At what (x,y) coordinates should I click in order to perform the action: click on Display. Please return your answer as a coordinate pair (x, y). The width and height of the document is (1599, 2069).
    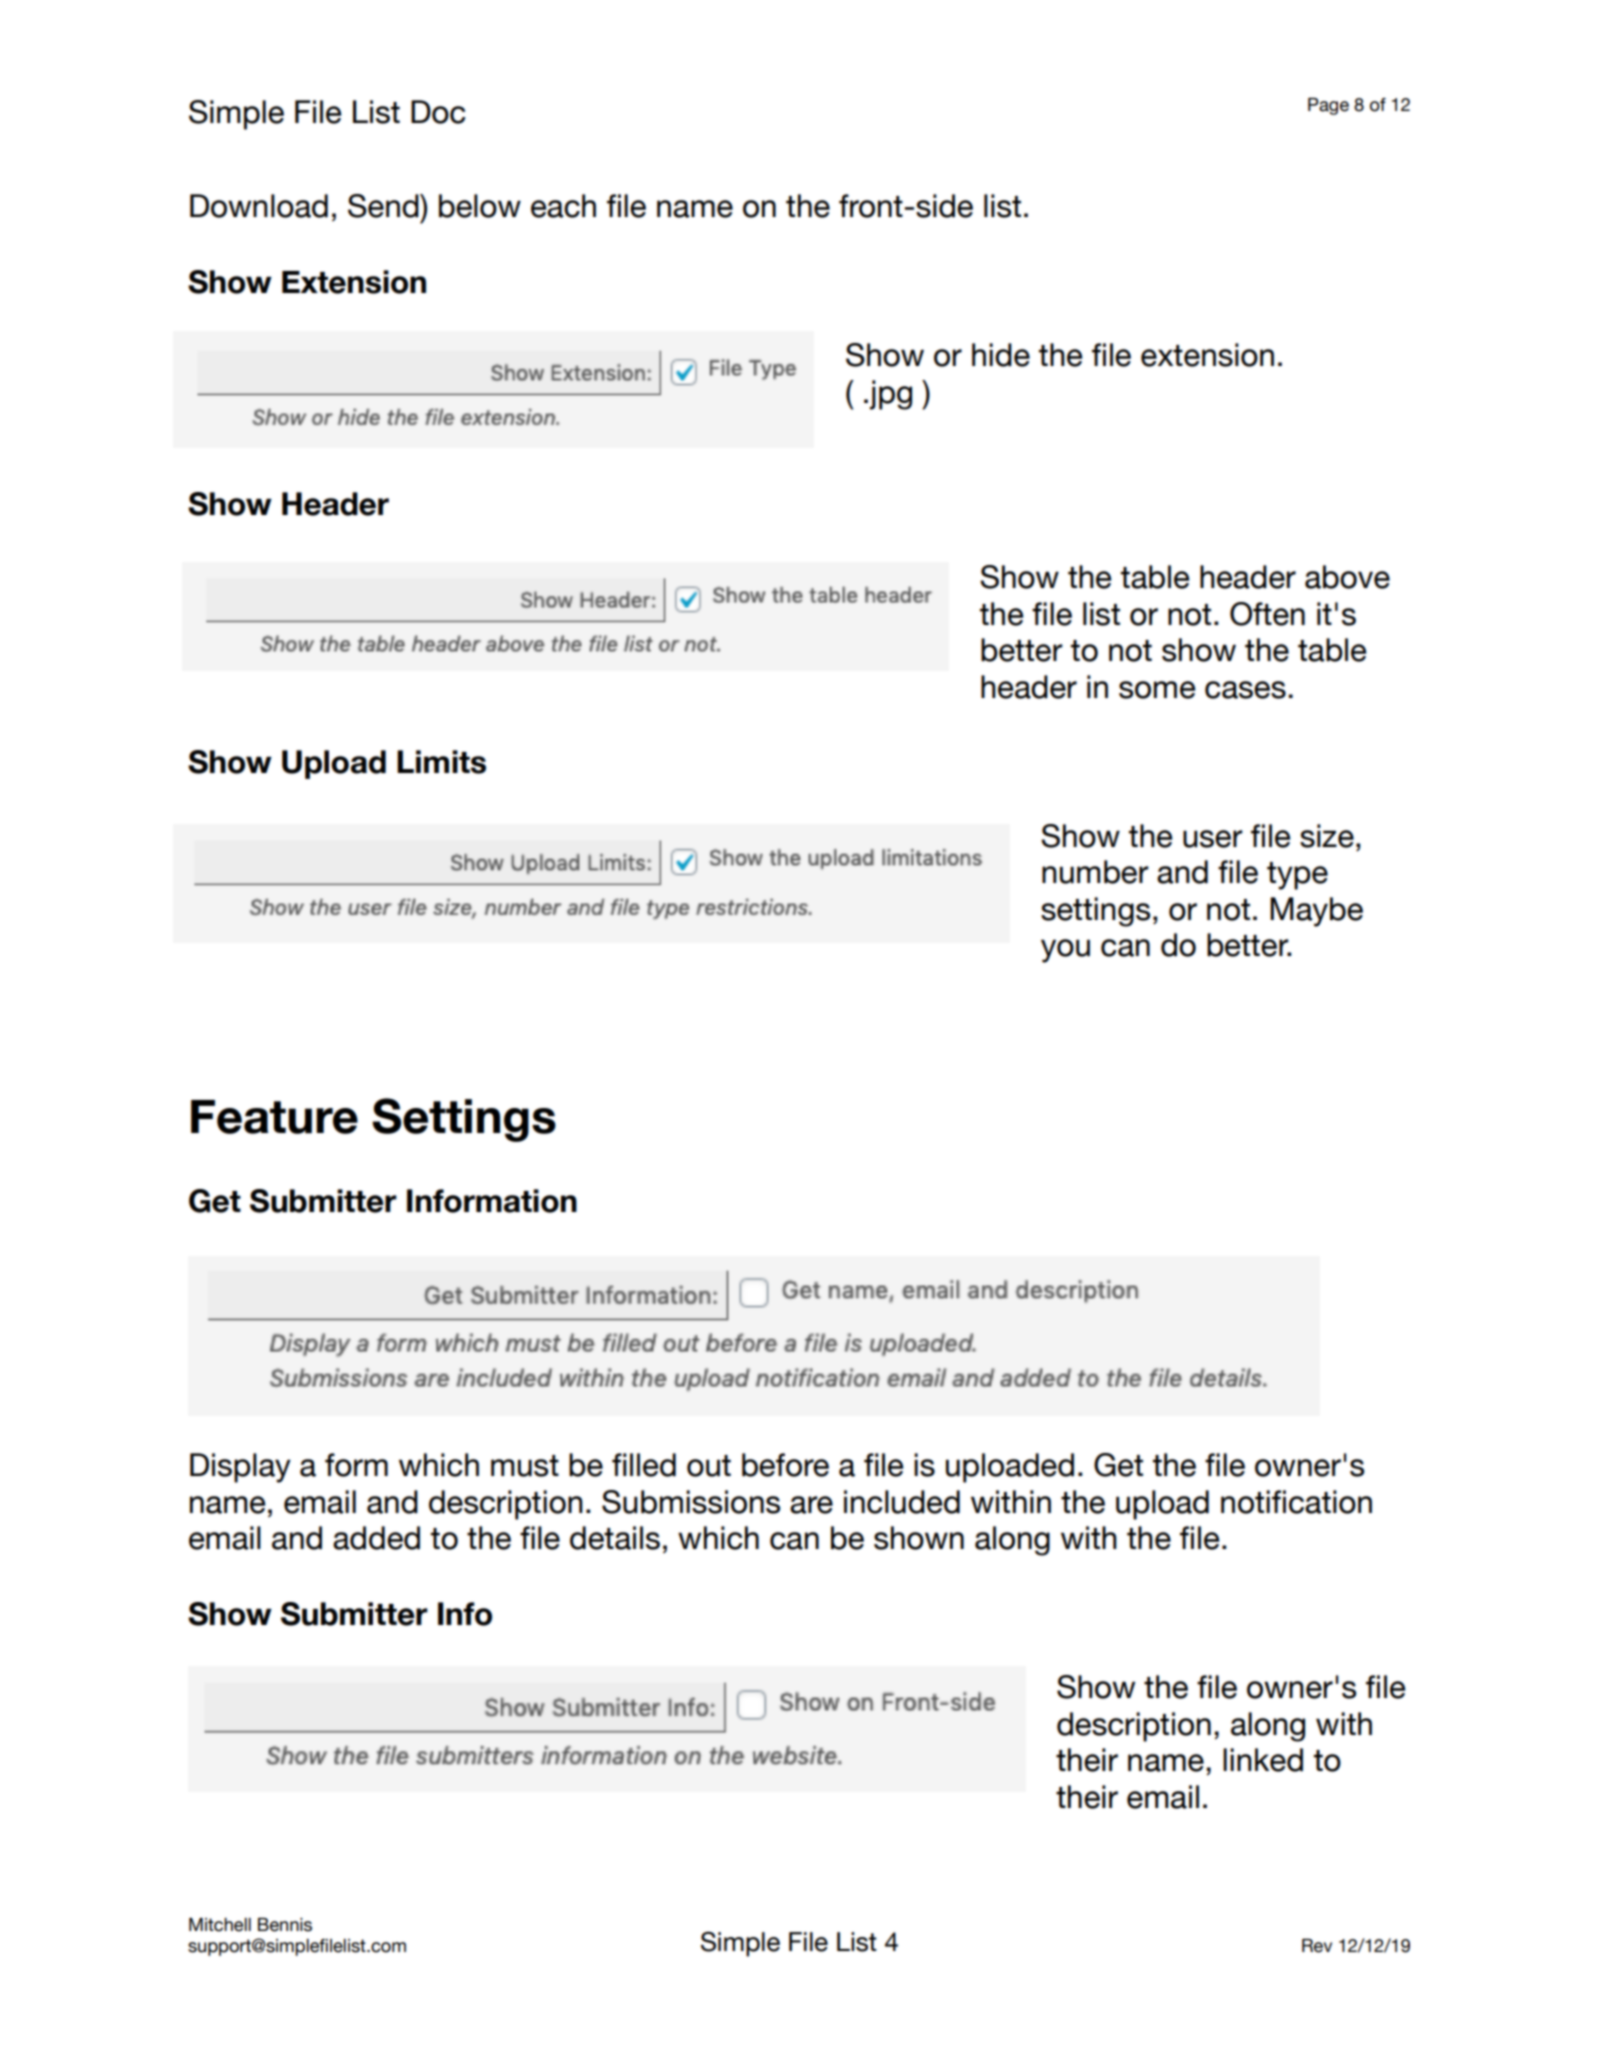
    Looking at the image, I should click on (240, 1468).
